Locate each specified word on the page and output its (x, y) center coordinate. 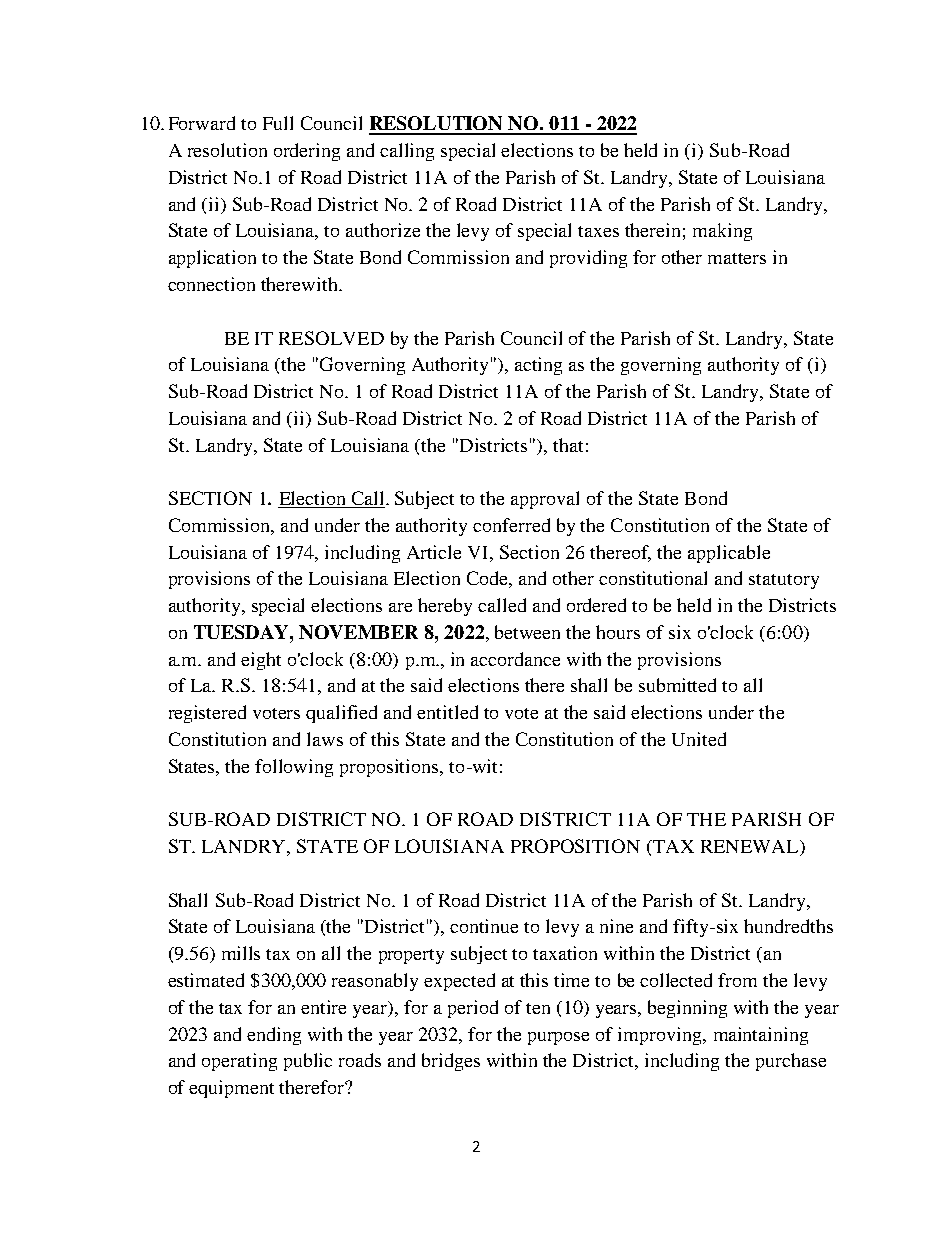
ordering (307, 152)
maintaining (761, 1036)
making (722, 232)
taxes (598, 231)
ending (274, 1036)
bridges (451, 1062)
